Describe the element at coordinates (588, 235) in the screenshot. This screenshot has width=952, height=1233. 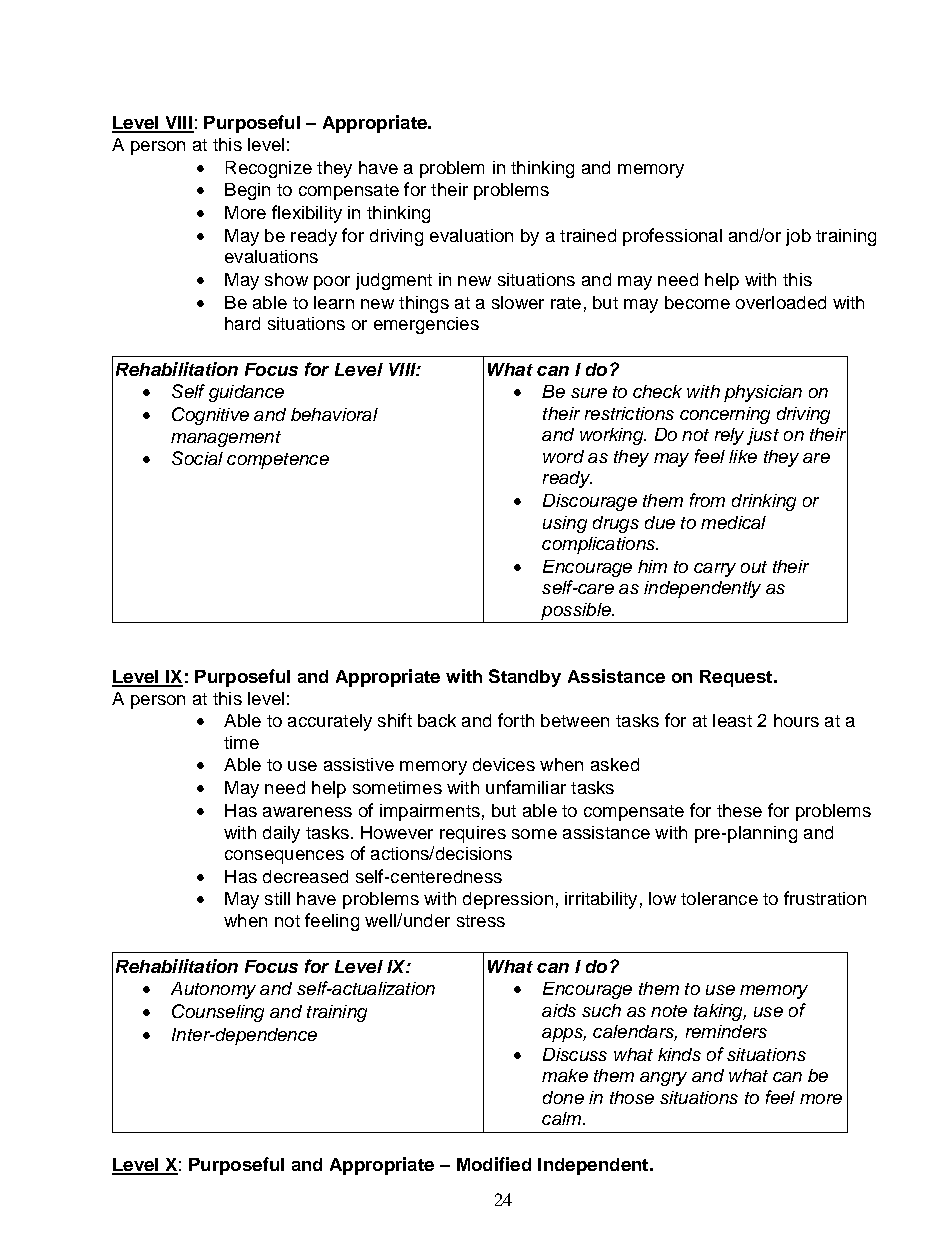
I see `trained` at that location.
